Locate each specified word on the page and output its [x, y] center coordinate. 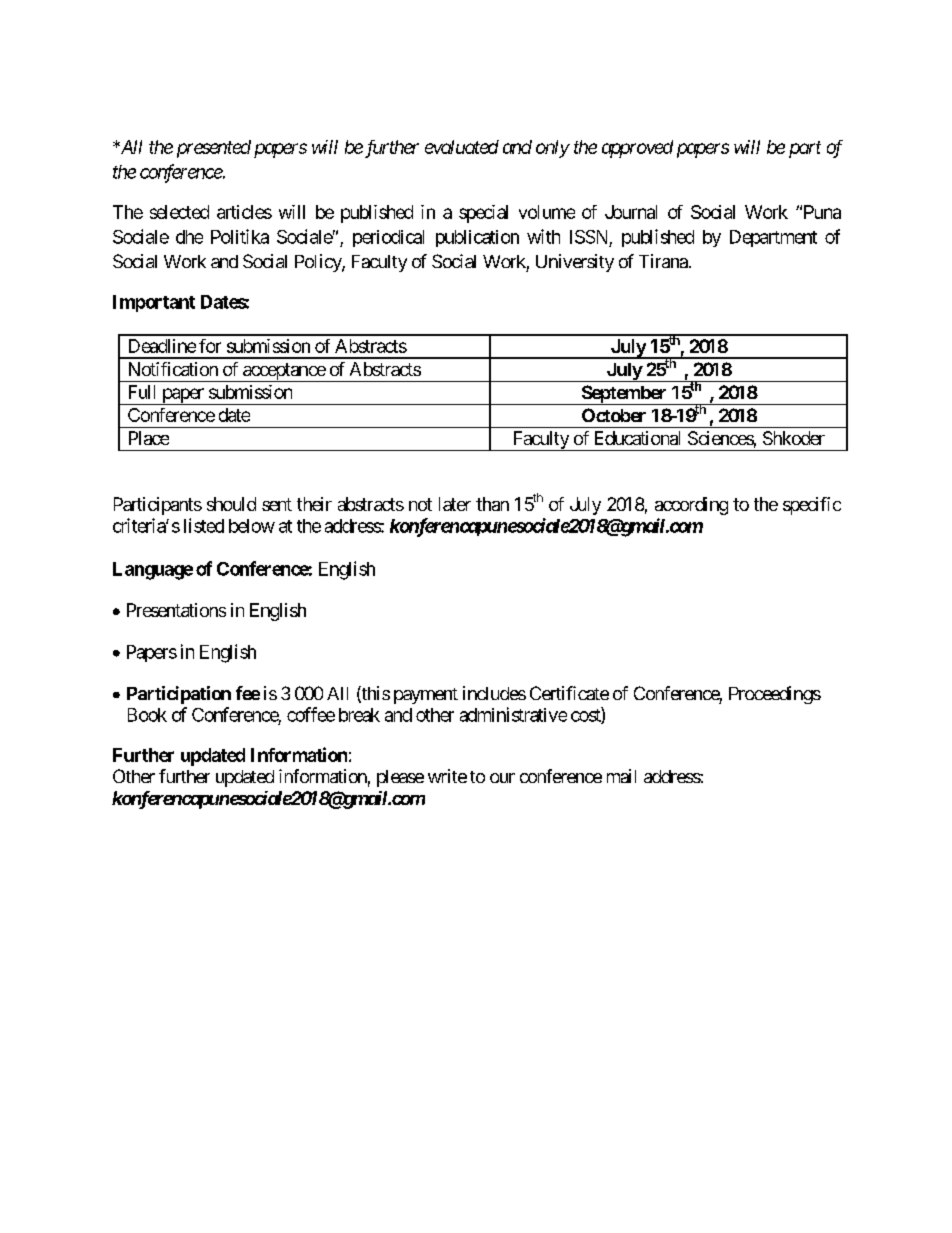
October [614, 415]
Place [149, 438]
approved [637, 149]
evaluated [462, 147]
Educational [637, 438]
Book [147, 715]
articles [244, 212]
